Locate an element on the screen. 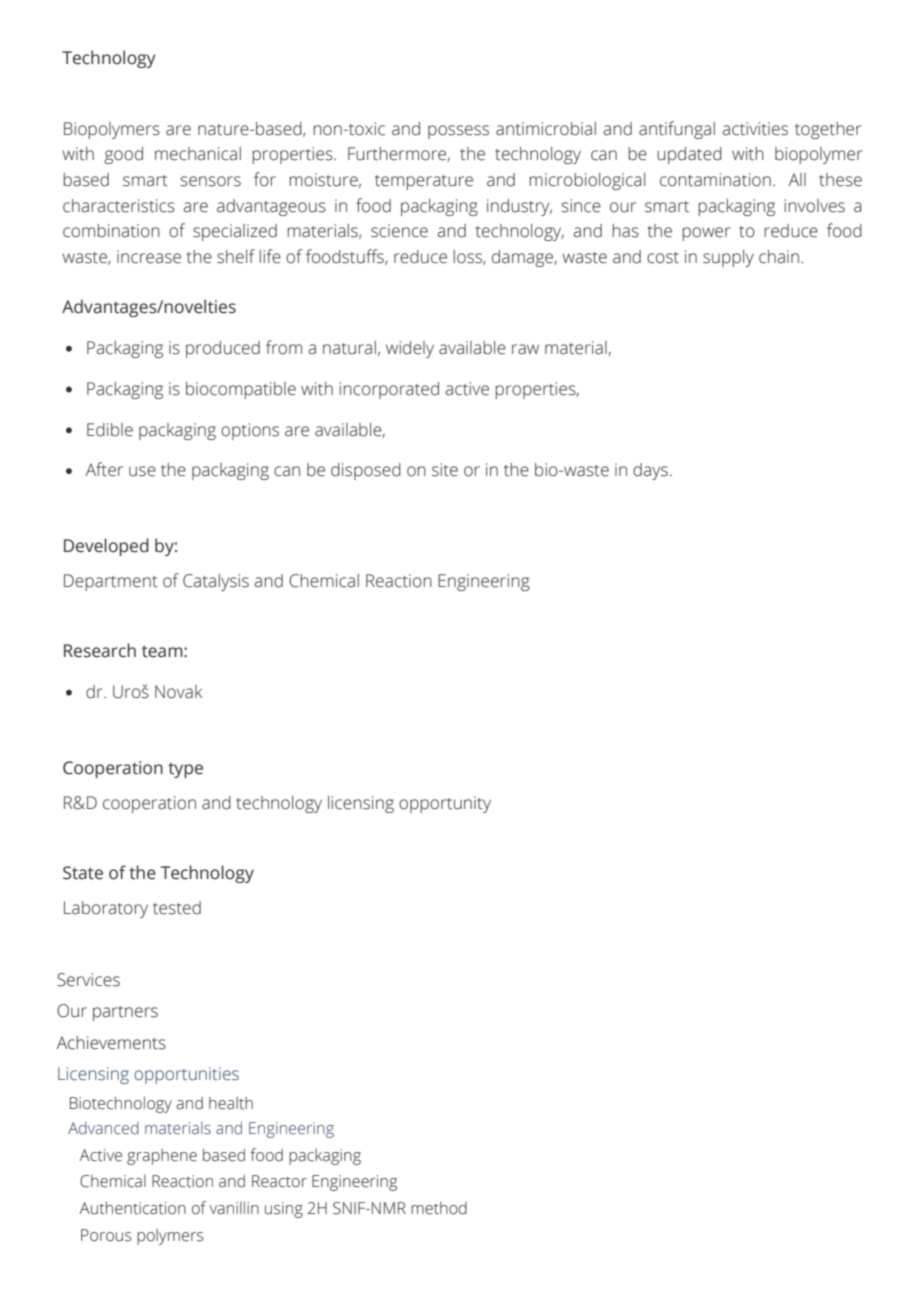 Image resolution: width=924 pixels, height=1308 pixels. mechanical is located at coordinates (198, 154).
